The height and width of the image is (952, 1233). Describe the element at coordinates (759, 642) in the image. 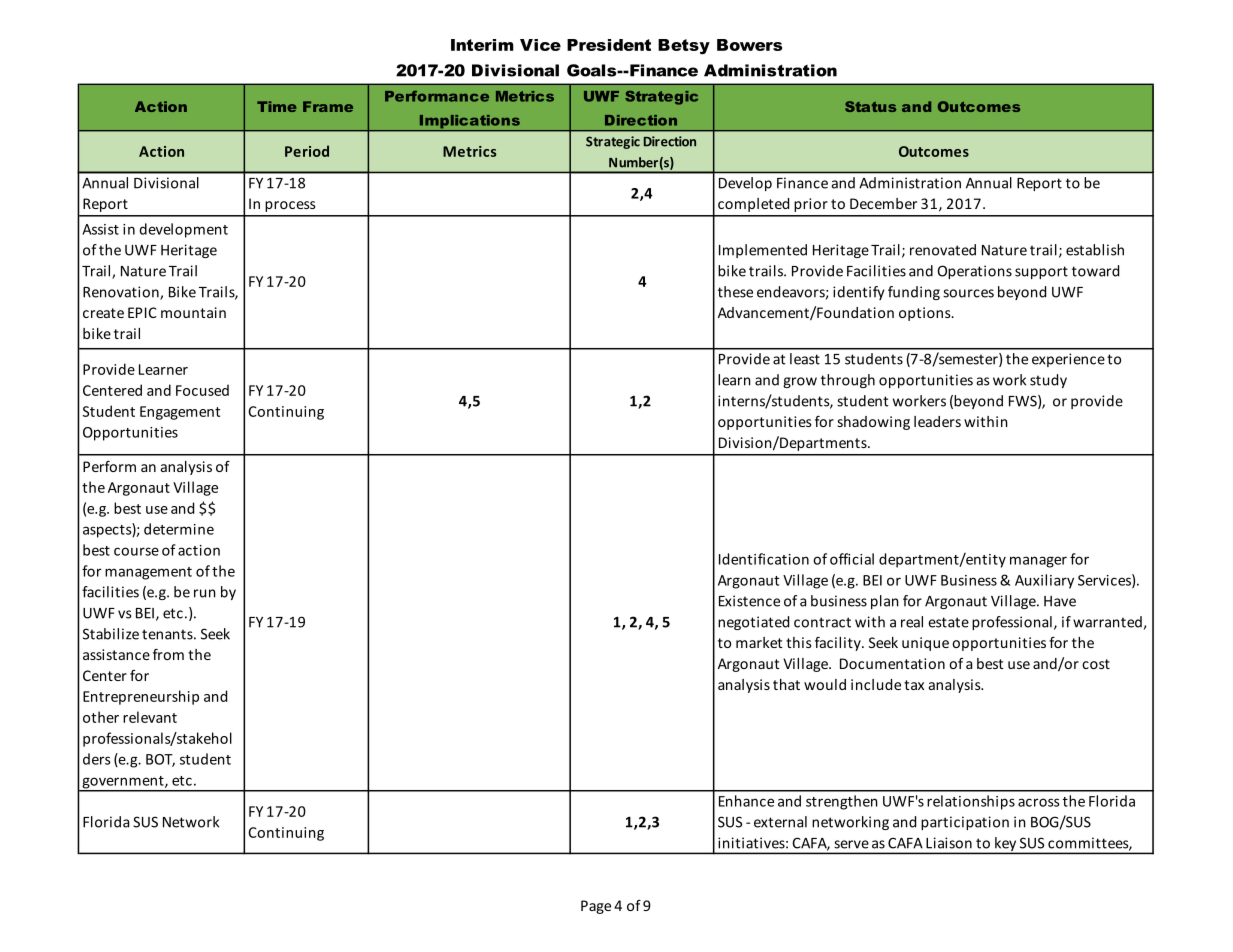

I see `market` at that location.
